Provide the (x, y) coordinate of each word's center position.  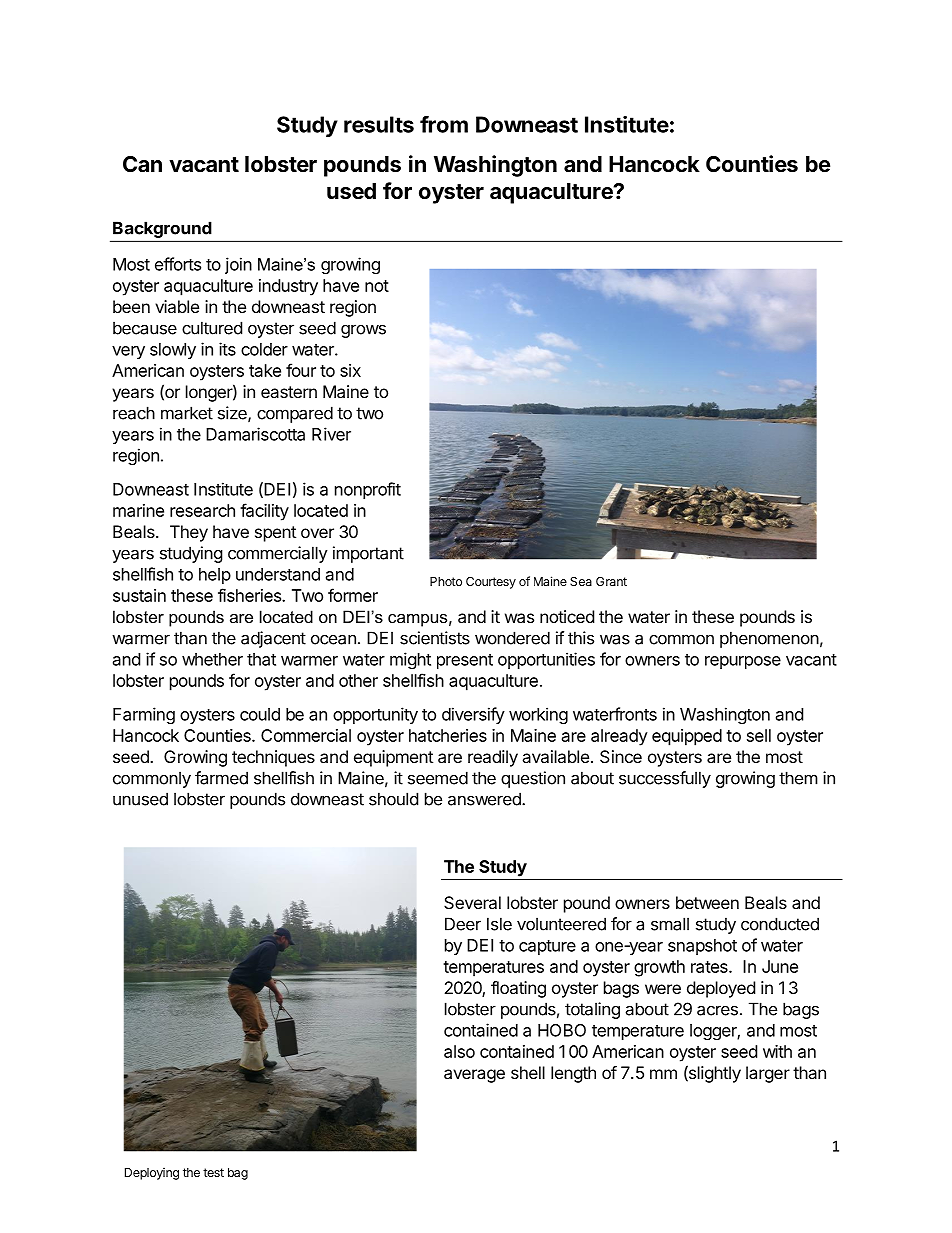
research (202, 510)
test (213, 1172)
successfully (665, 779)
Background (162, 230)
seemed (438, 778)
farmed (221, 778)
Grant (611, 581)
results (379, 124)
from (444, 124)
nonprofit (368, 490)
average (474, 1076)
